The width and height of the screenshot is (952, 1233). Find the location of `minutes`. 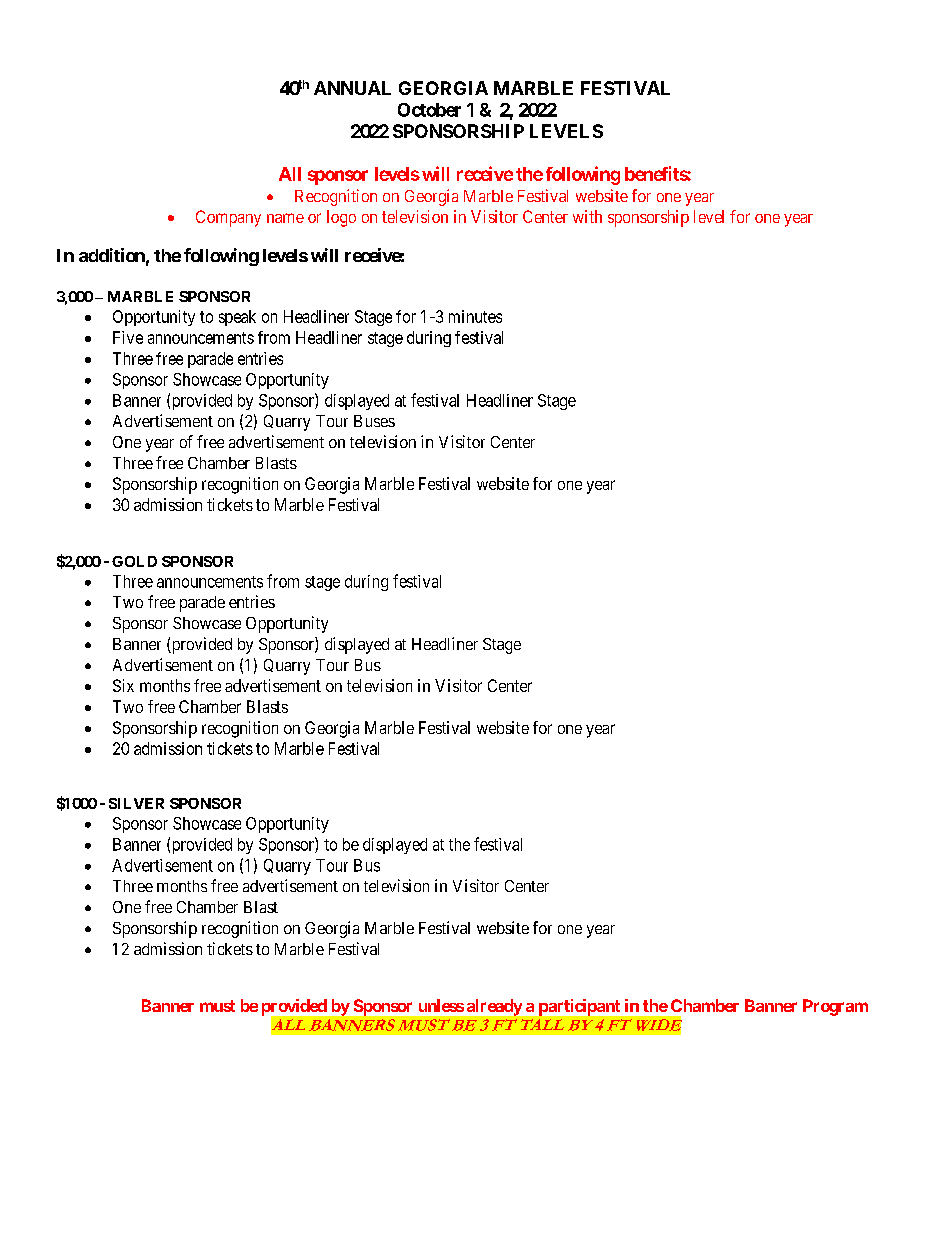

minutes is located at coordinates (475, 316).
